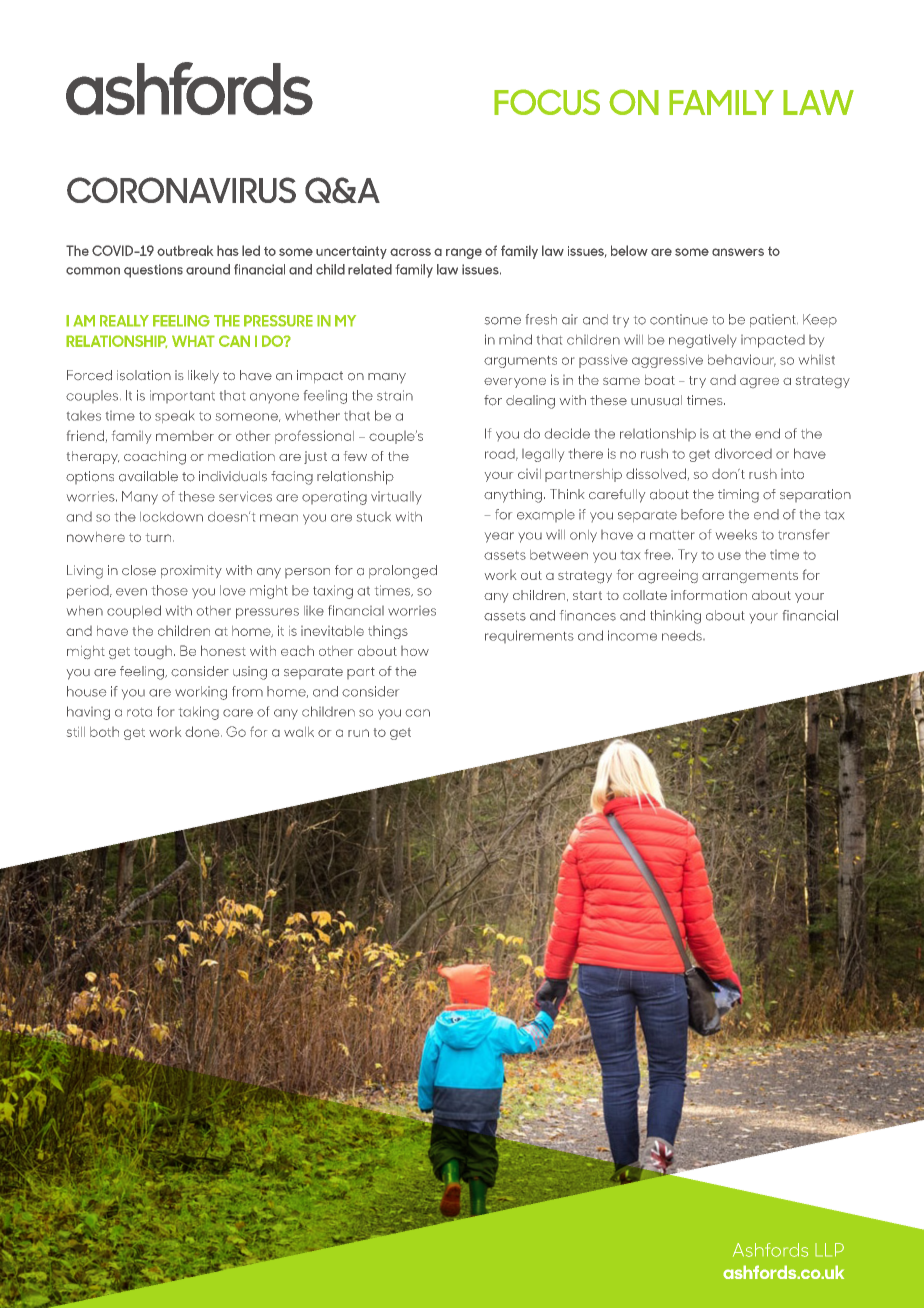 The height and width of the document is (1308, 924). What do you see at coordinates (358, 733) in the document?
I see `run` at bounding box center [358, 733].
